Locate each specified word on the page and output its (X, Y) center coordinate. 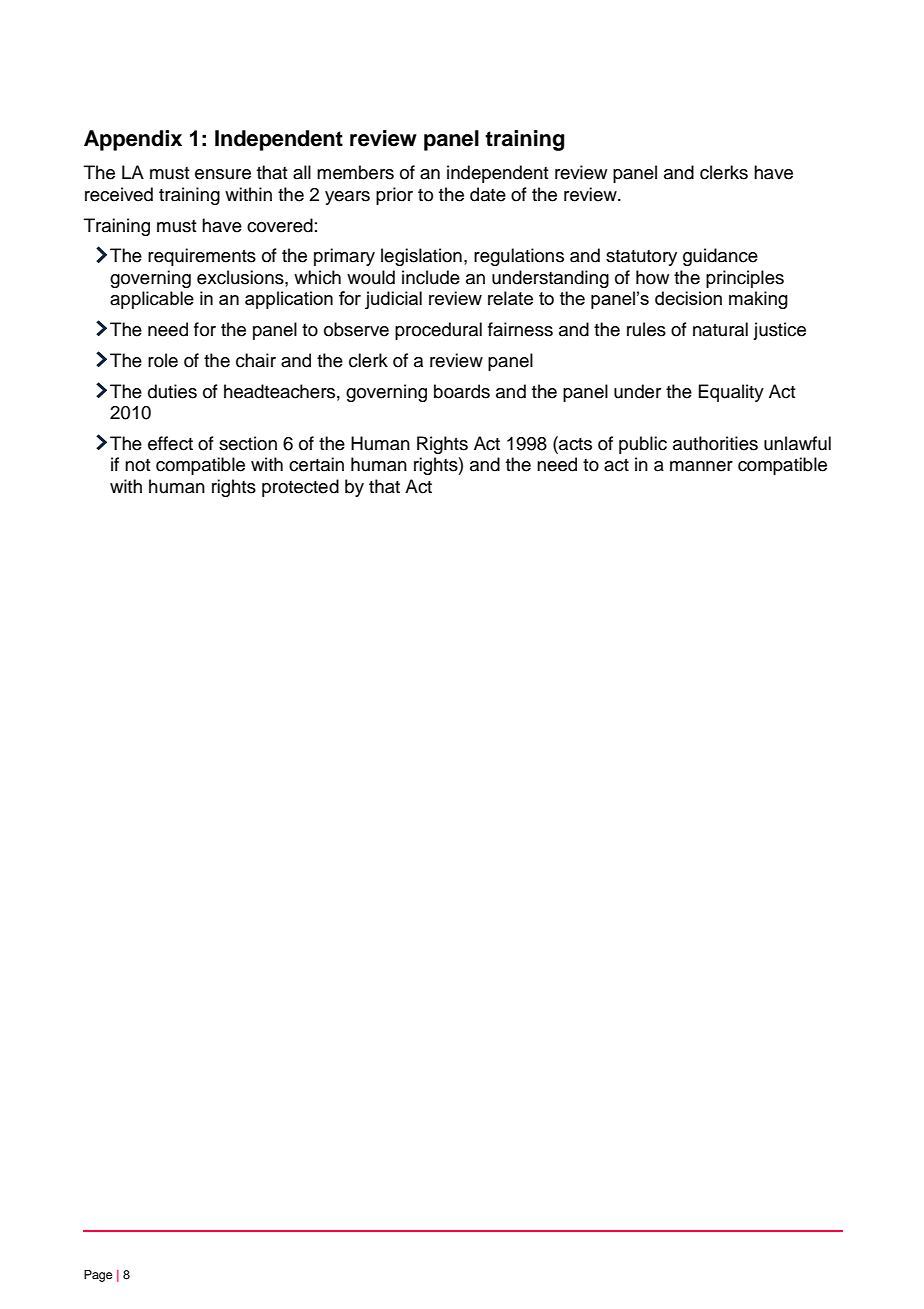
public (643, 445)
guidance (720, 257)
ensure (223, 174)
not (138, 465)
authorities (715, 443)
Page (98, 1276)
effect (170, 443)
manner (701, 466)
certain (316, 464)
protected (300, 488)
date (488, 194)
